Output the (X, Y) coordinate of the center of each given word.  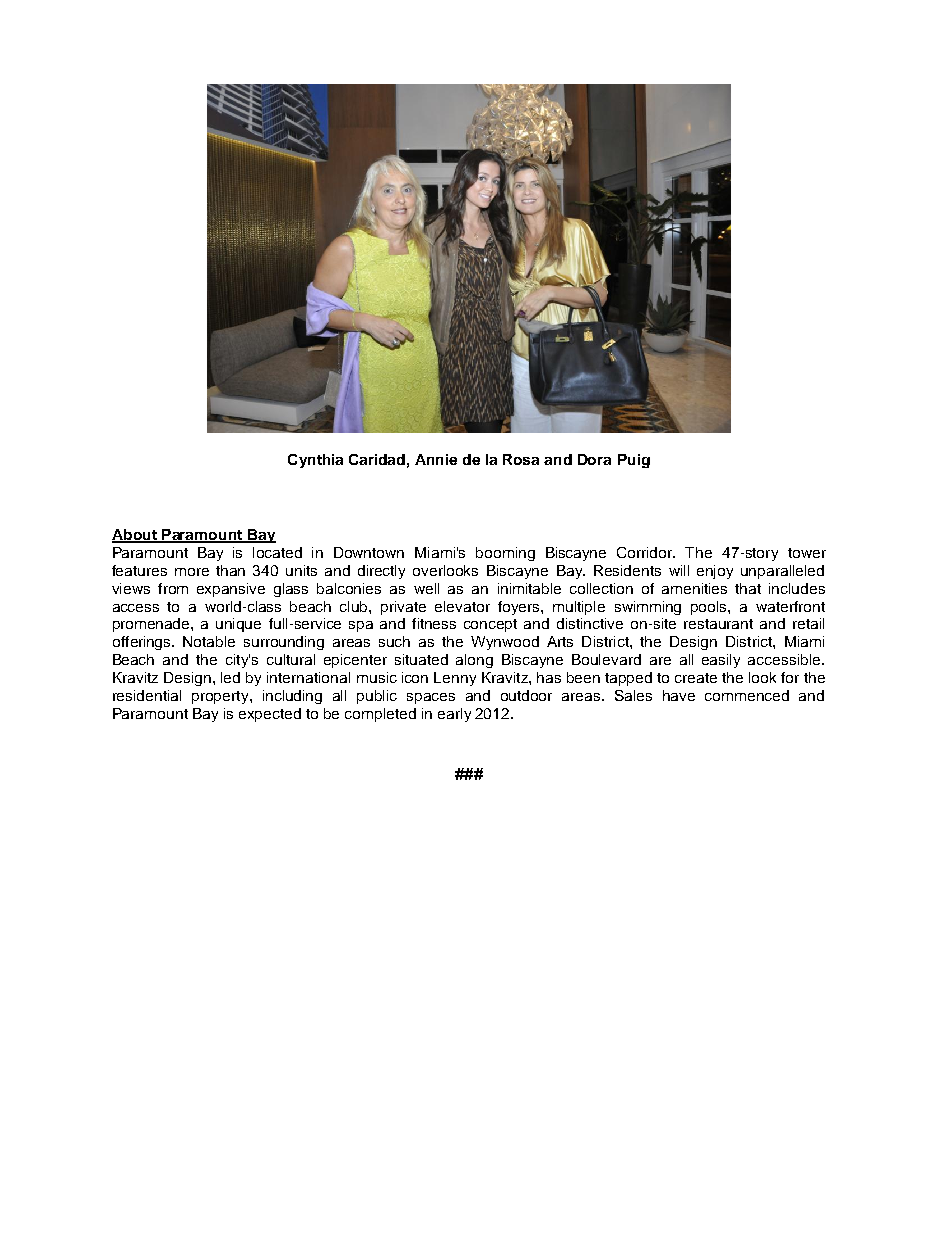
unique (238, 625)
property (221, 697)
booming (505, 554)
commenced (747, 695)
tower (807, 553)
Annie (436, 459)
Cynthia (315, 461)
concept (490, 625)
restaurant (718, 624)
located (277, 552)
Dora (594, 459)
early (454, 715)
